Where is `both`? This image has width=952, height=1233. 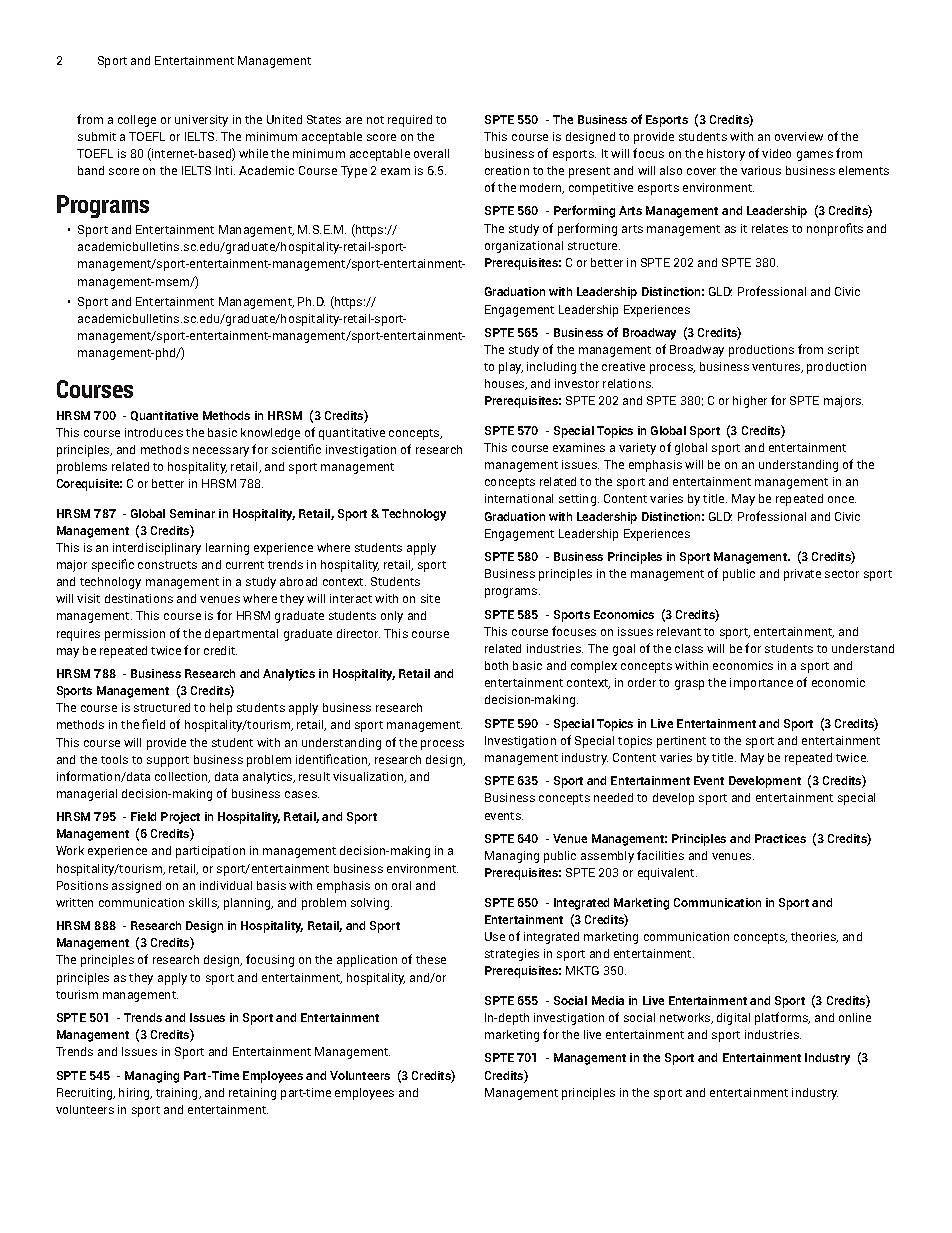 both is located at coordinates (496, 665).
